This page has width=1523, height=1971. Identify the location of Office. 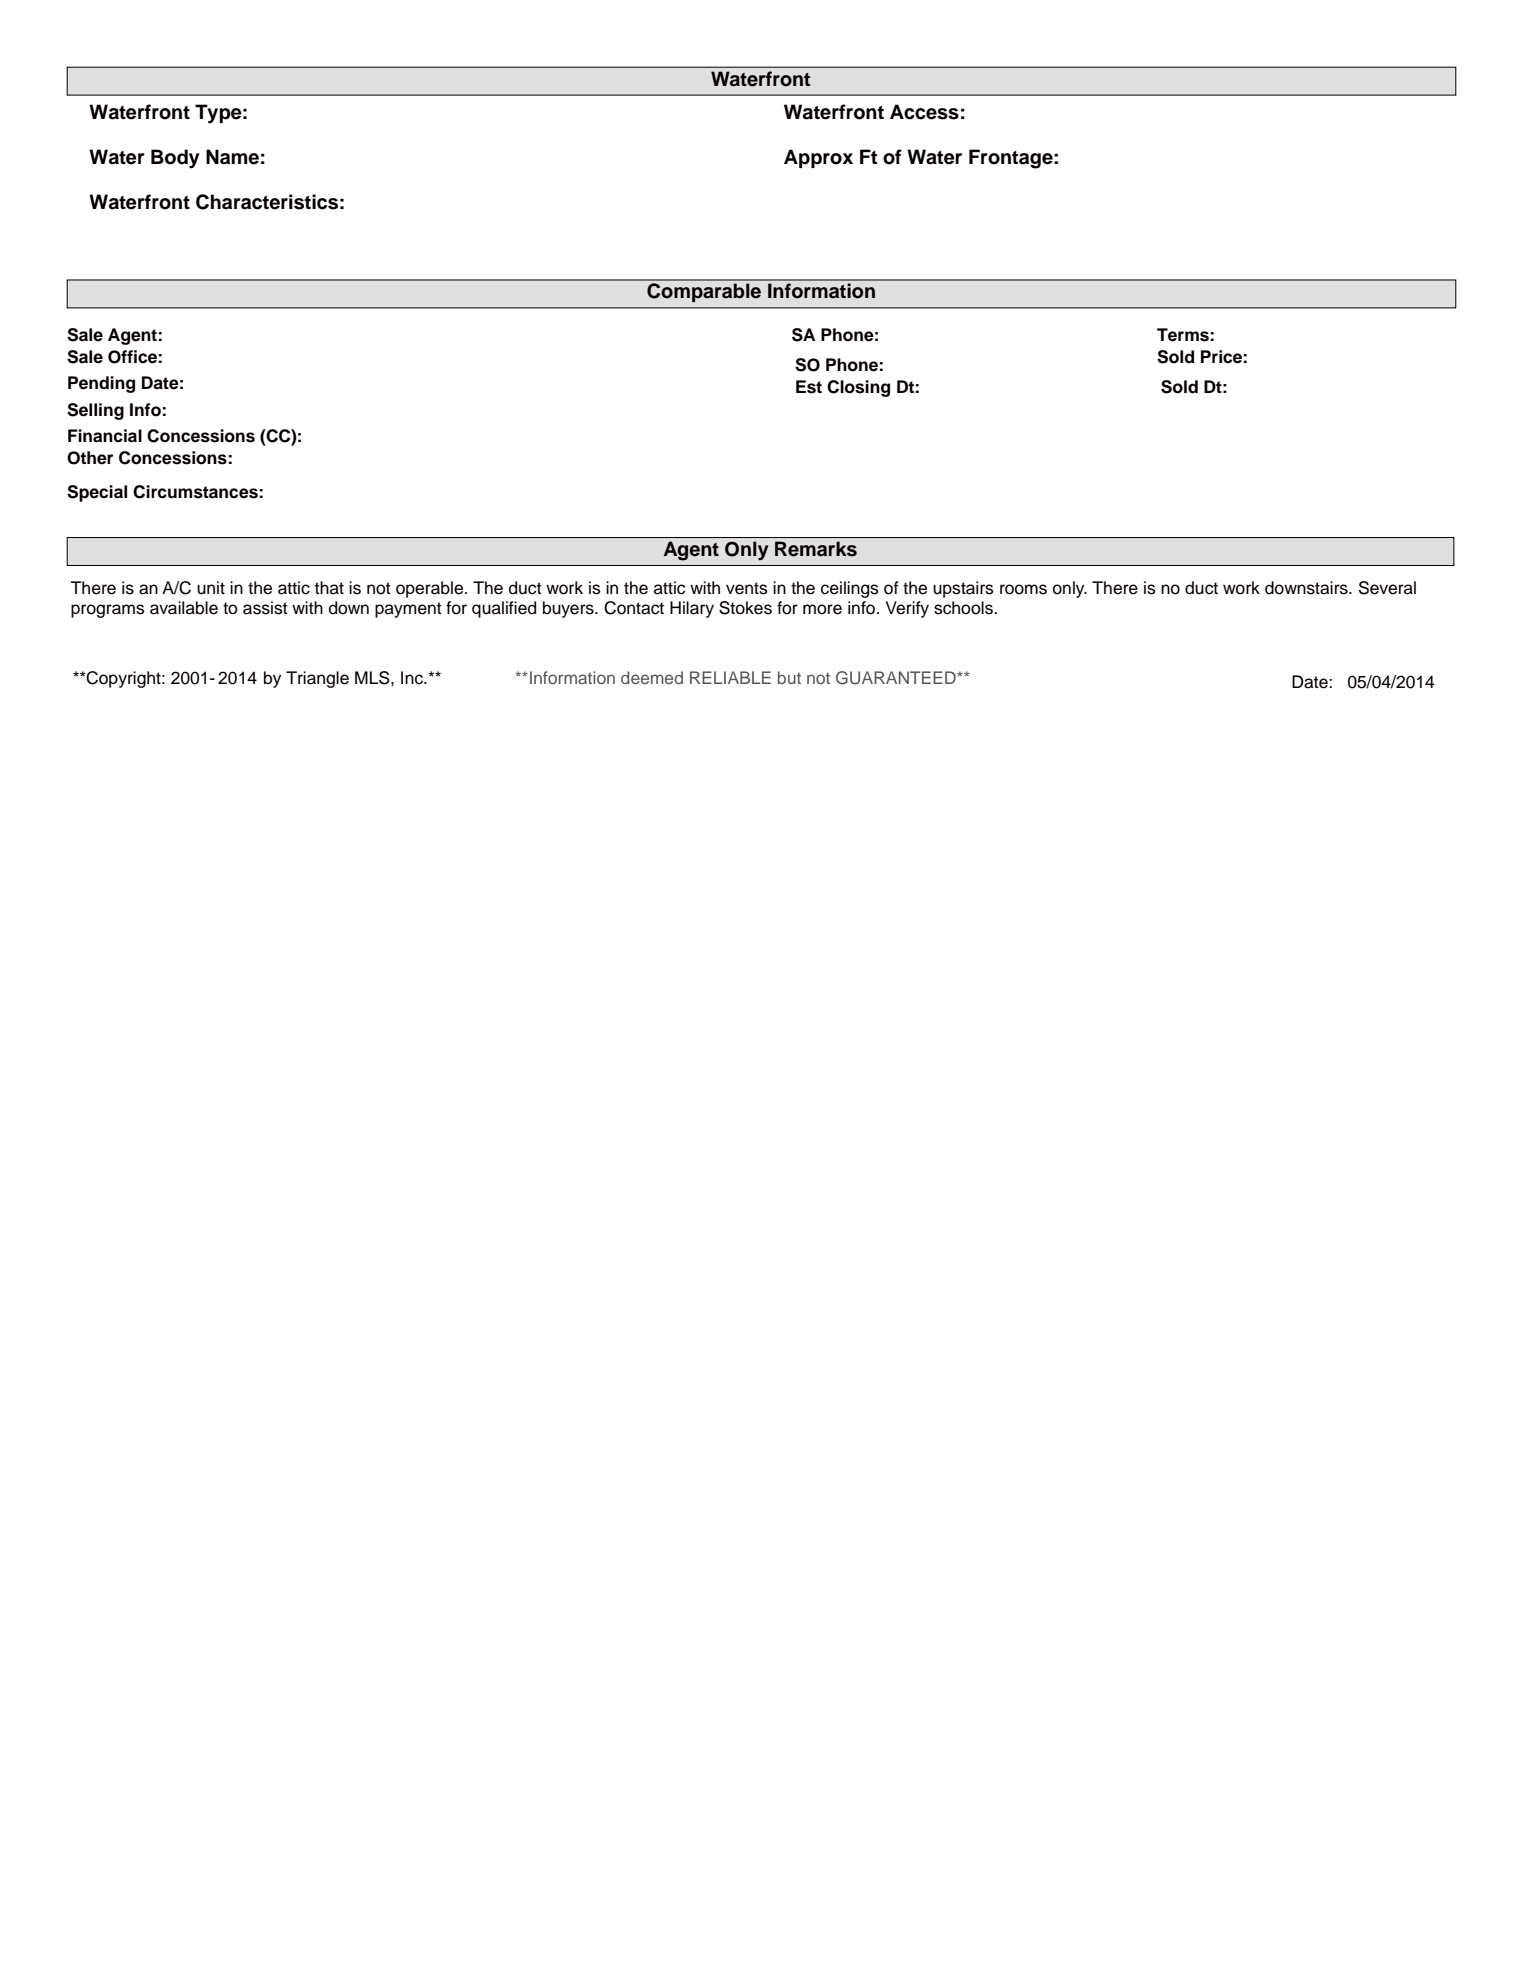
(132, 357).
